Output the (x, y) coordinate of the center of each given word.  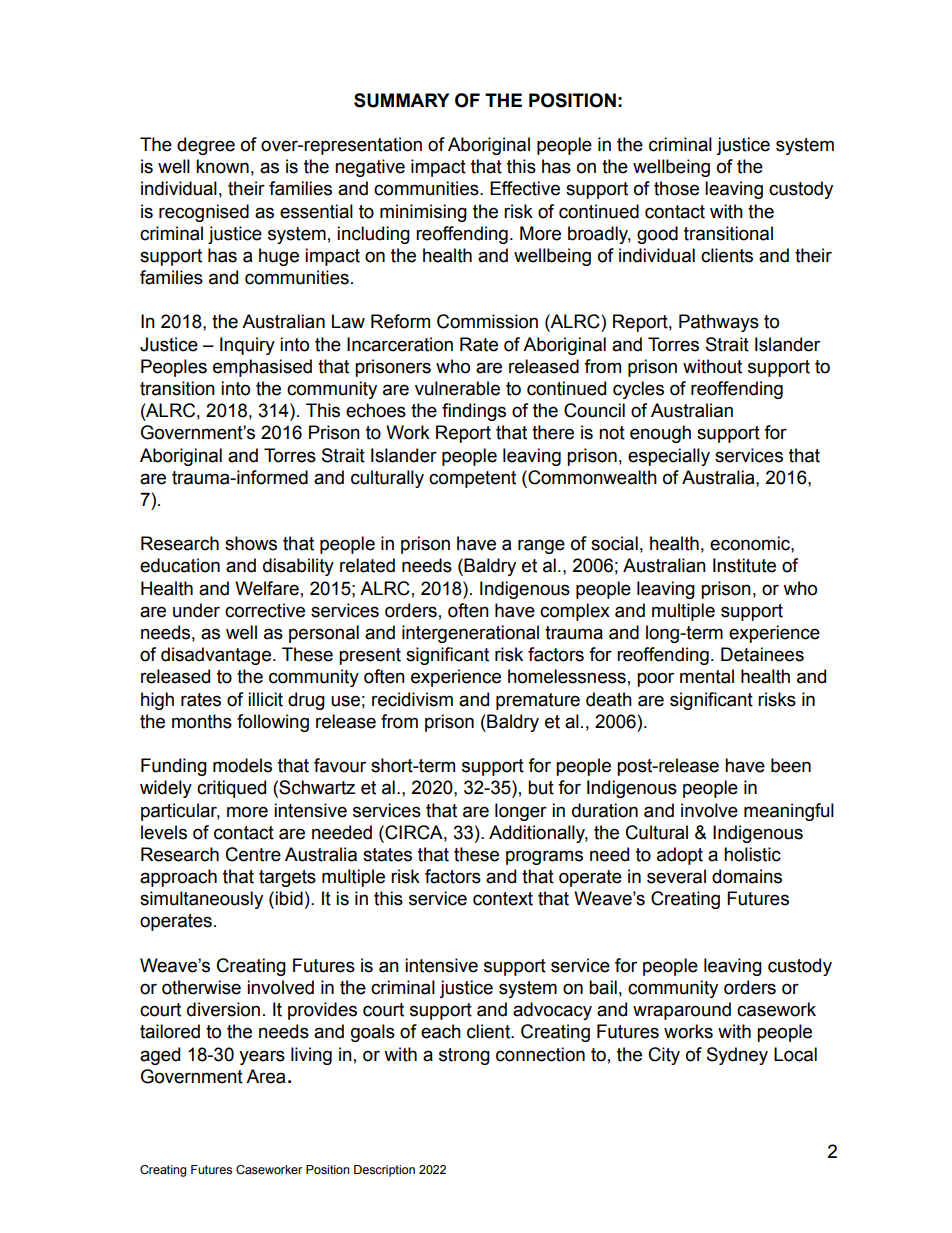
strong (464, 1056)
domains (747, 876)
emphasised (262, 368)
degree (206, 146)
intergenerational (470, 634)
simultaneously (201, 900)
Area (265, 1076)
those (676, 188)
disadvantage (216, 656)
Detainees (762, 654)
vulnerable (457, 388)
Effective (525, 188)
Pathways (719, 323)
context (503, 899)
